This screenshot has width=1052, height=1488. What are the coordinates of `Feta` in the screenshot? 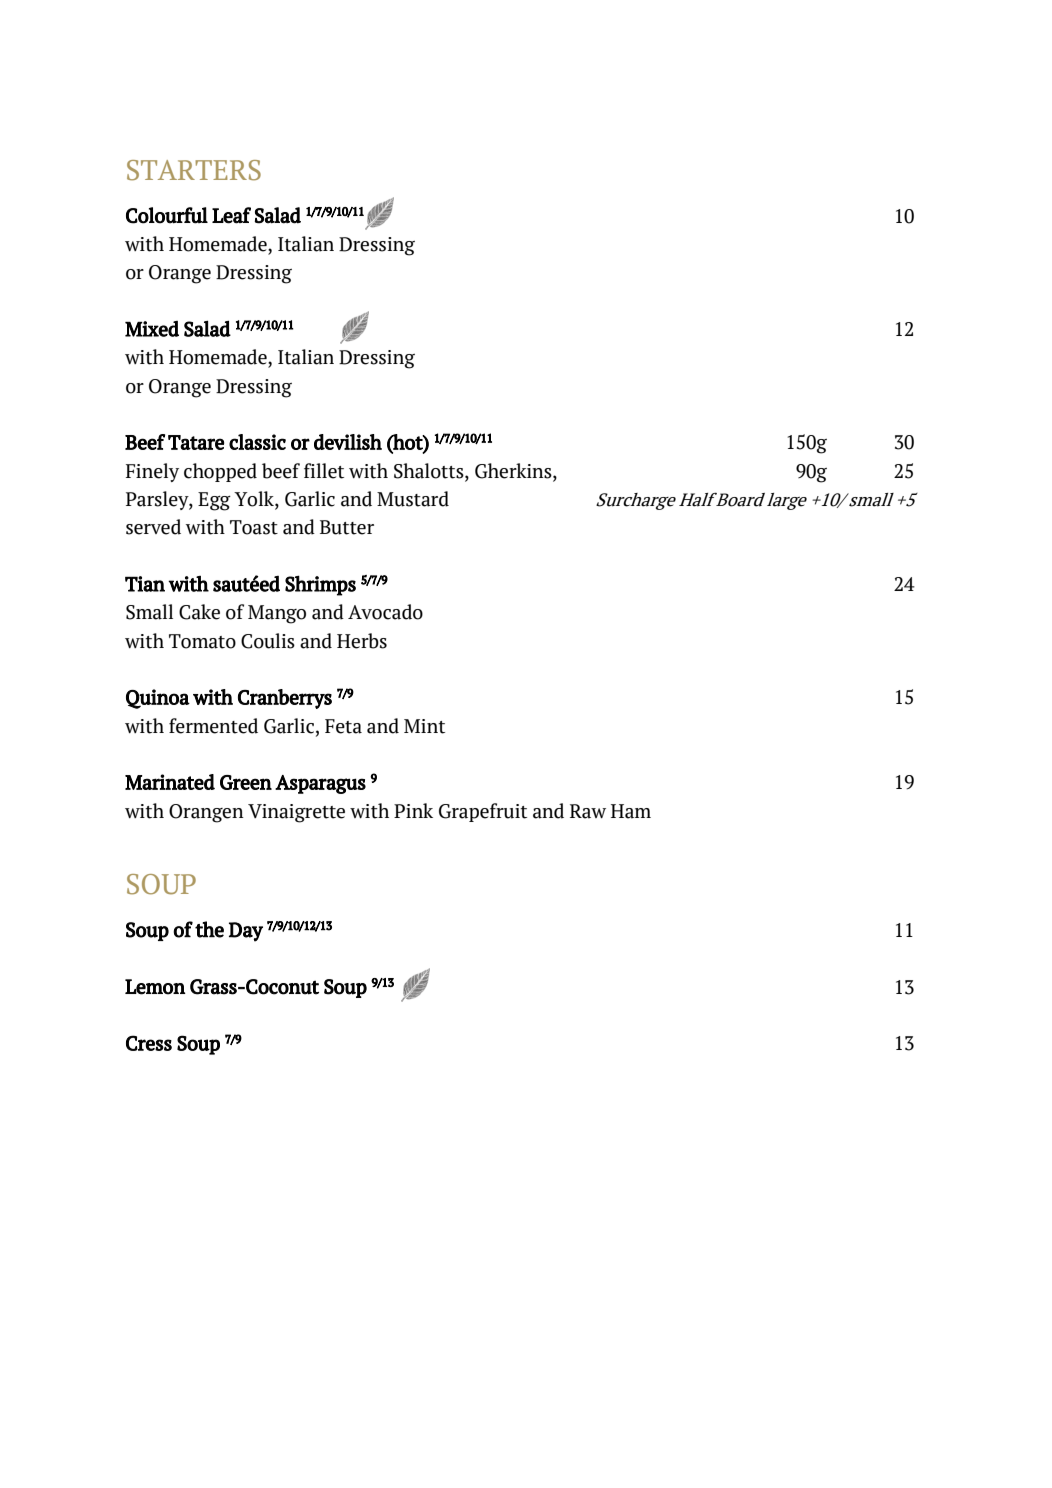 It's located at (343, 726).
